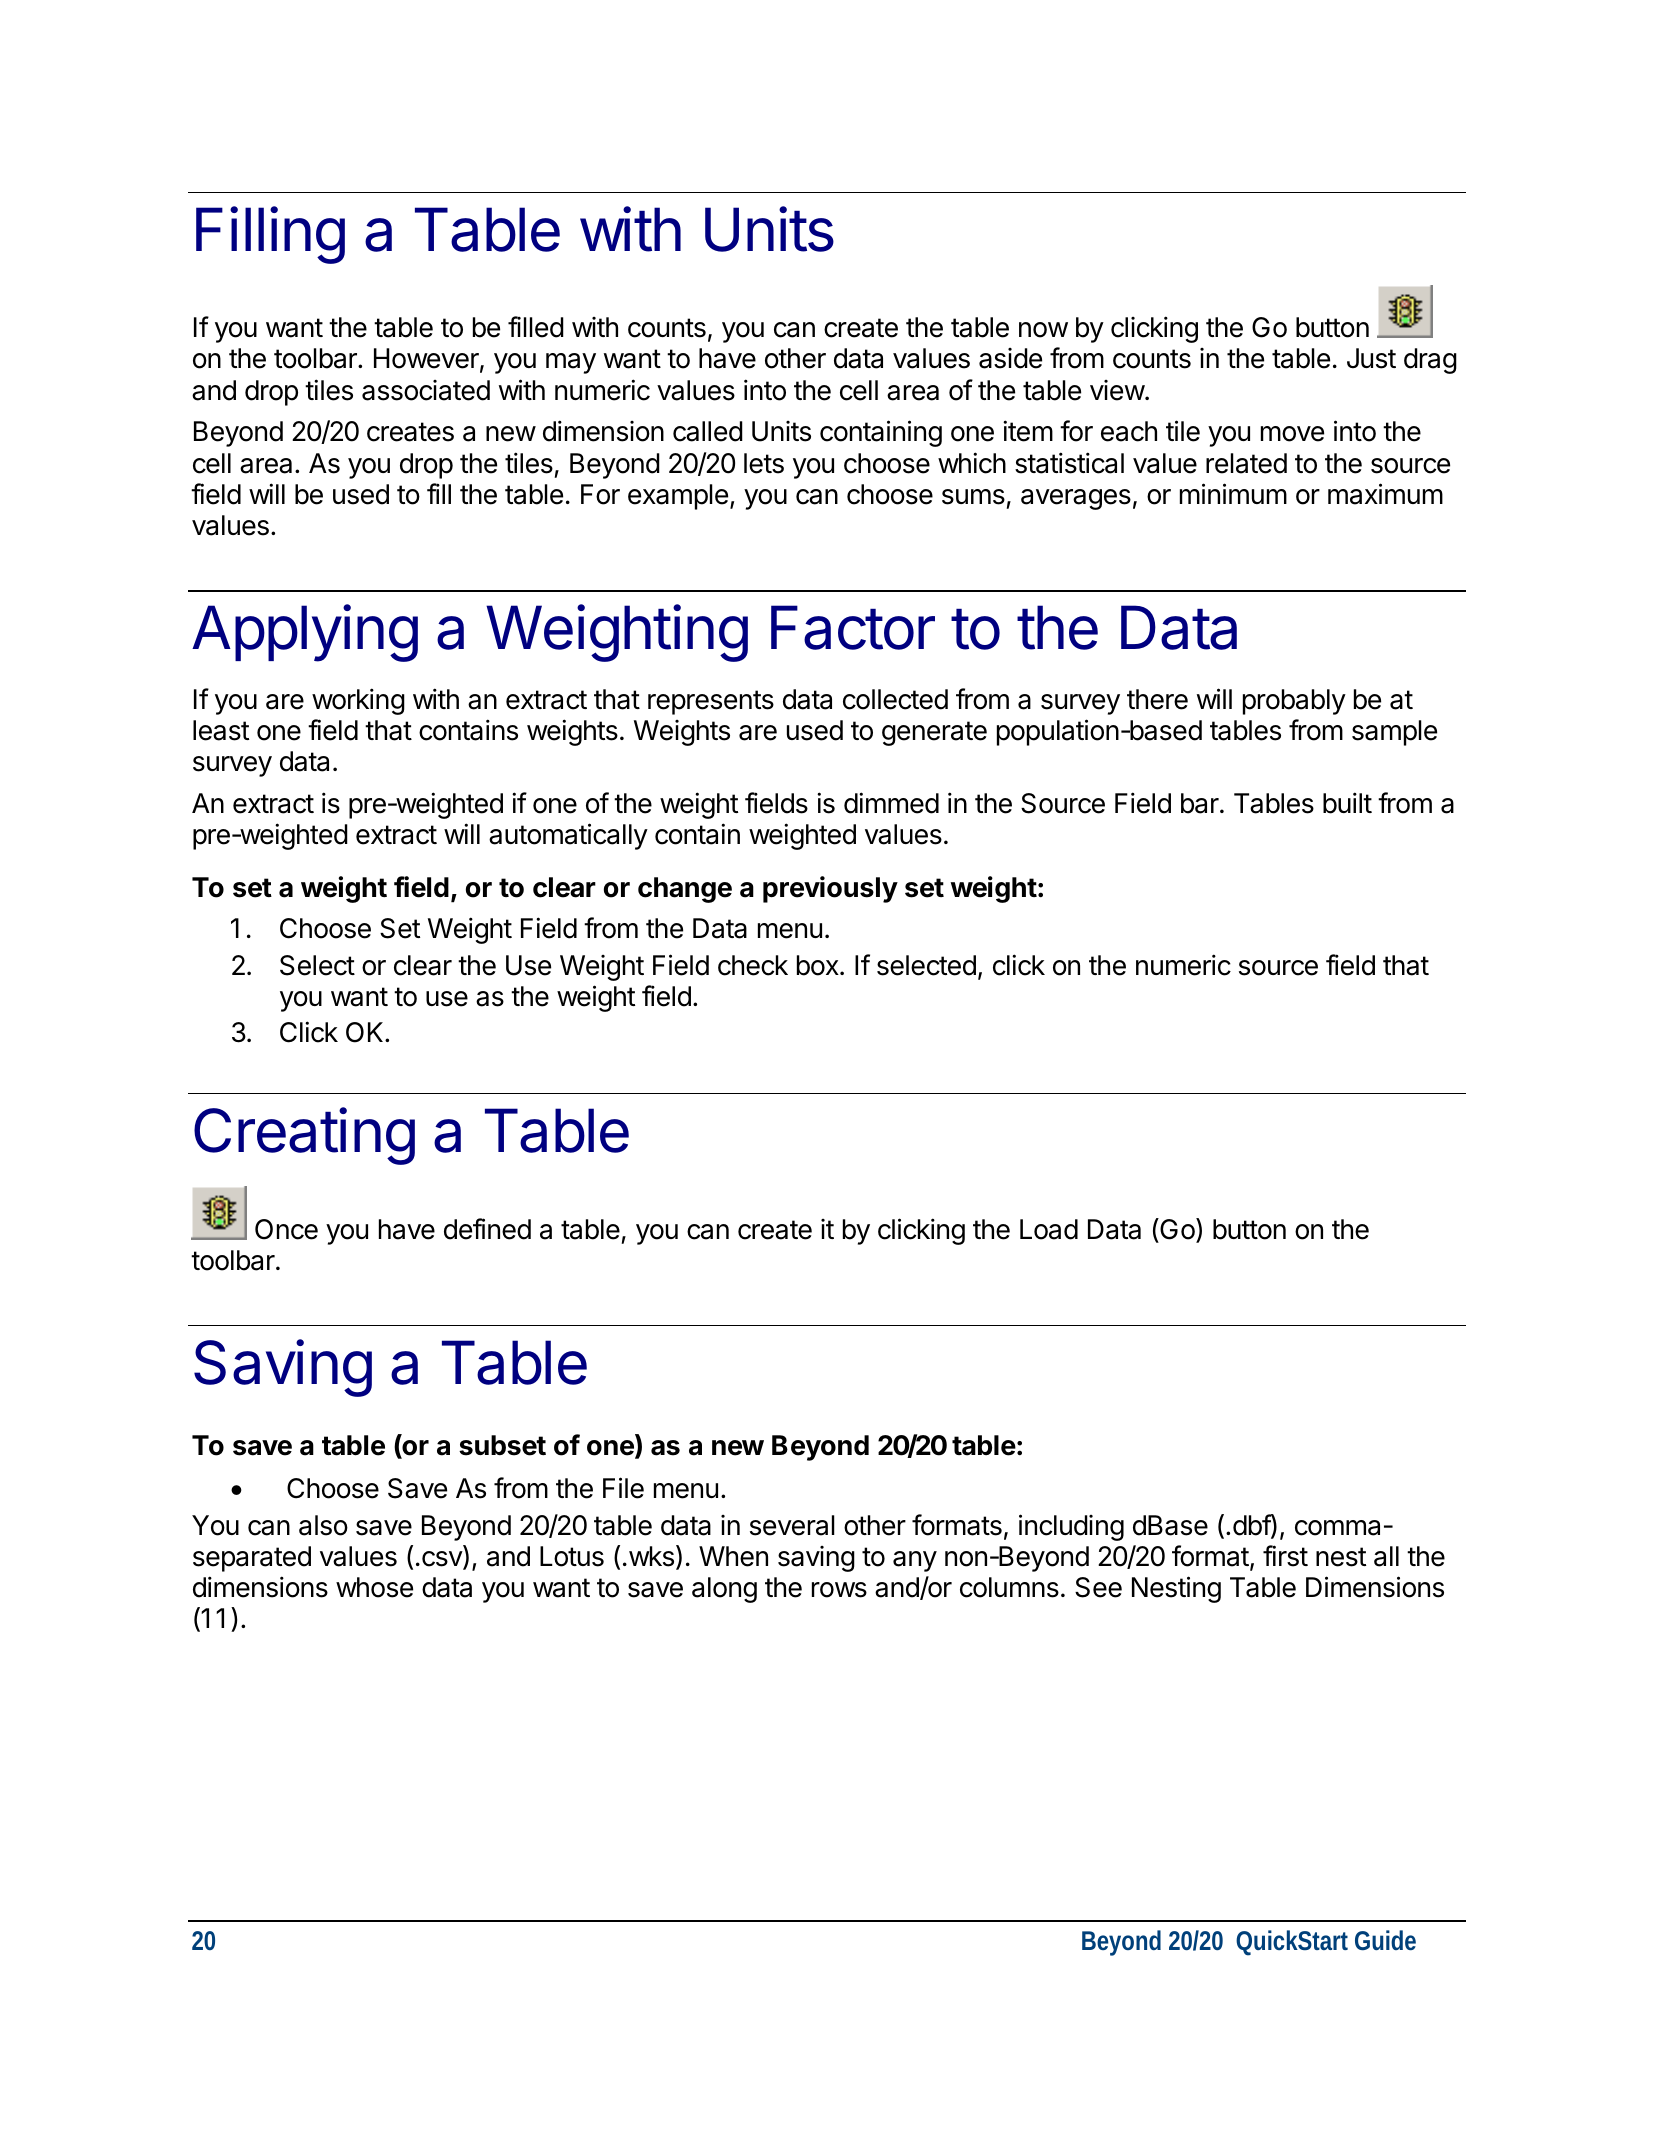  Describe the element at coordinates (568, 836) in the screenshot. I see `automatically` at that location.
